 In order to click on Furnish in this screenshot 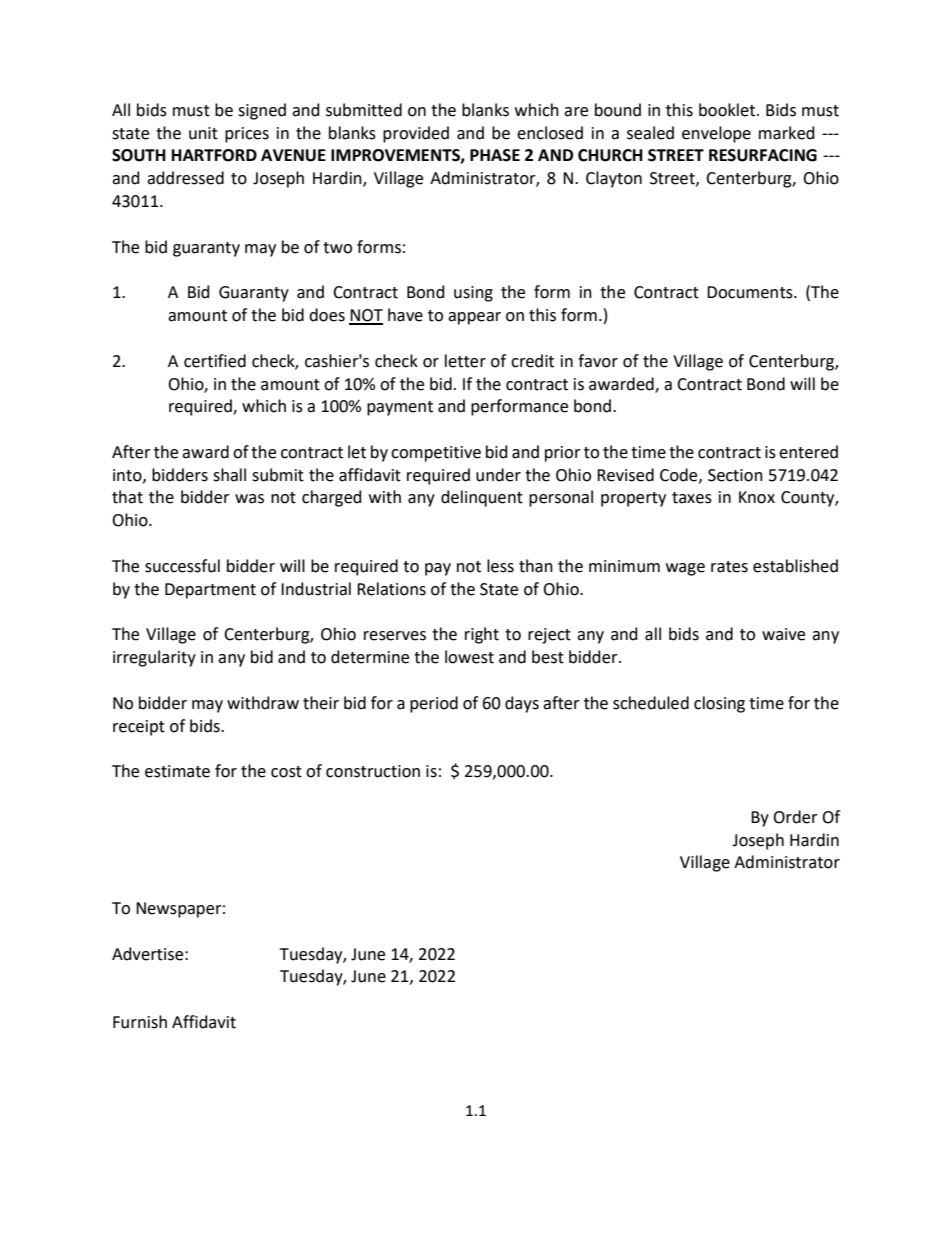, I will do `click(140, 1022)`.
